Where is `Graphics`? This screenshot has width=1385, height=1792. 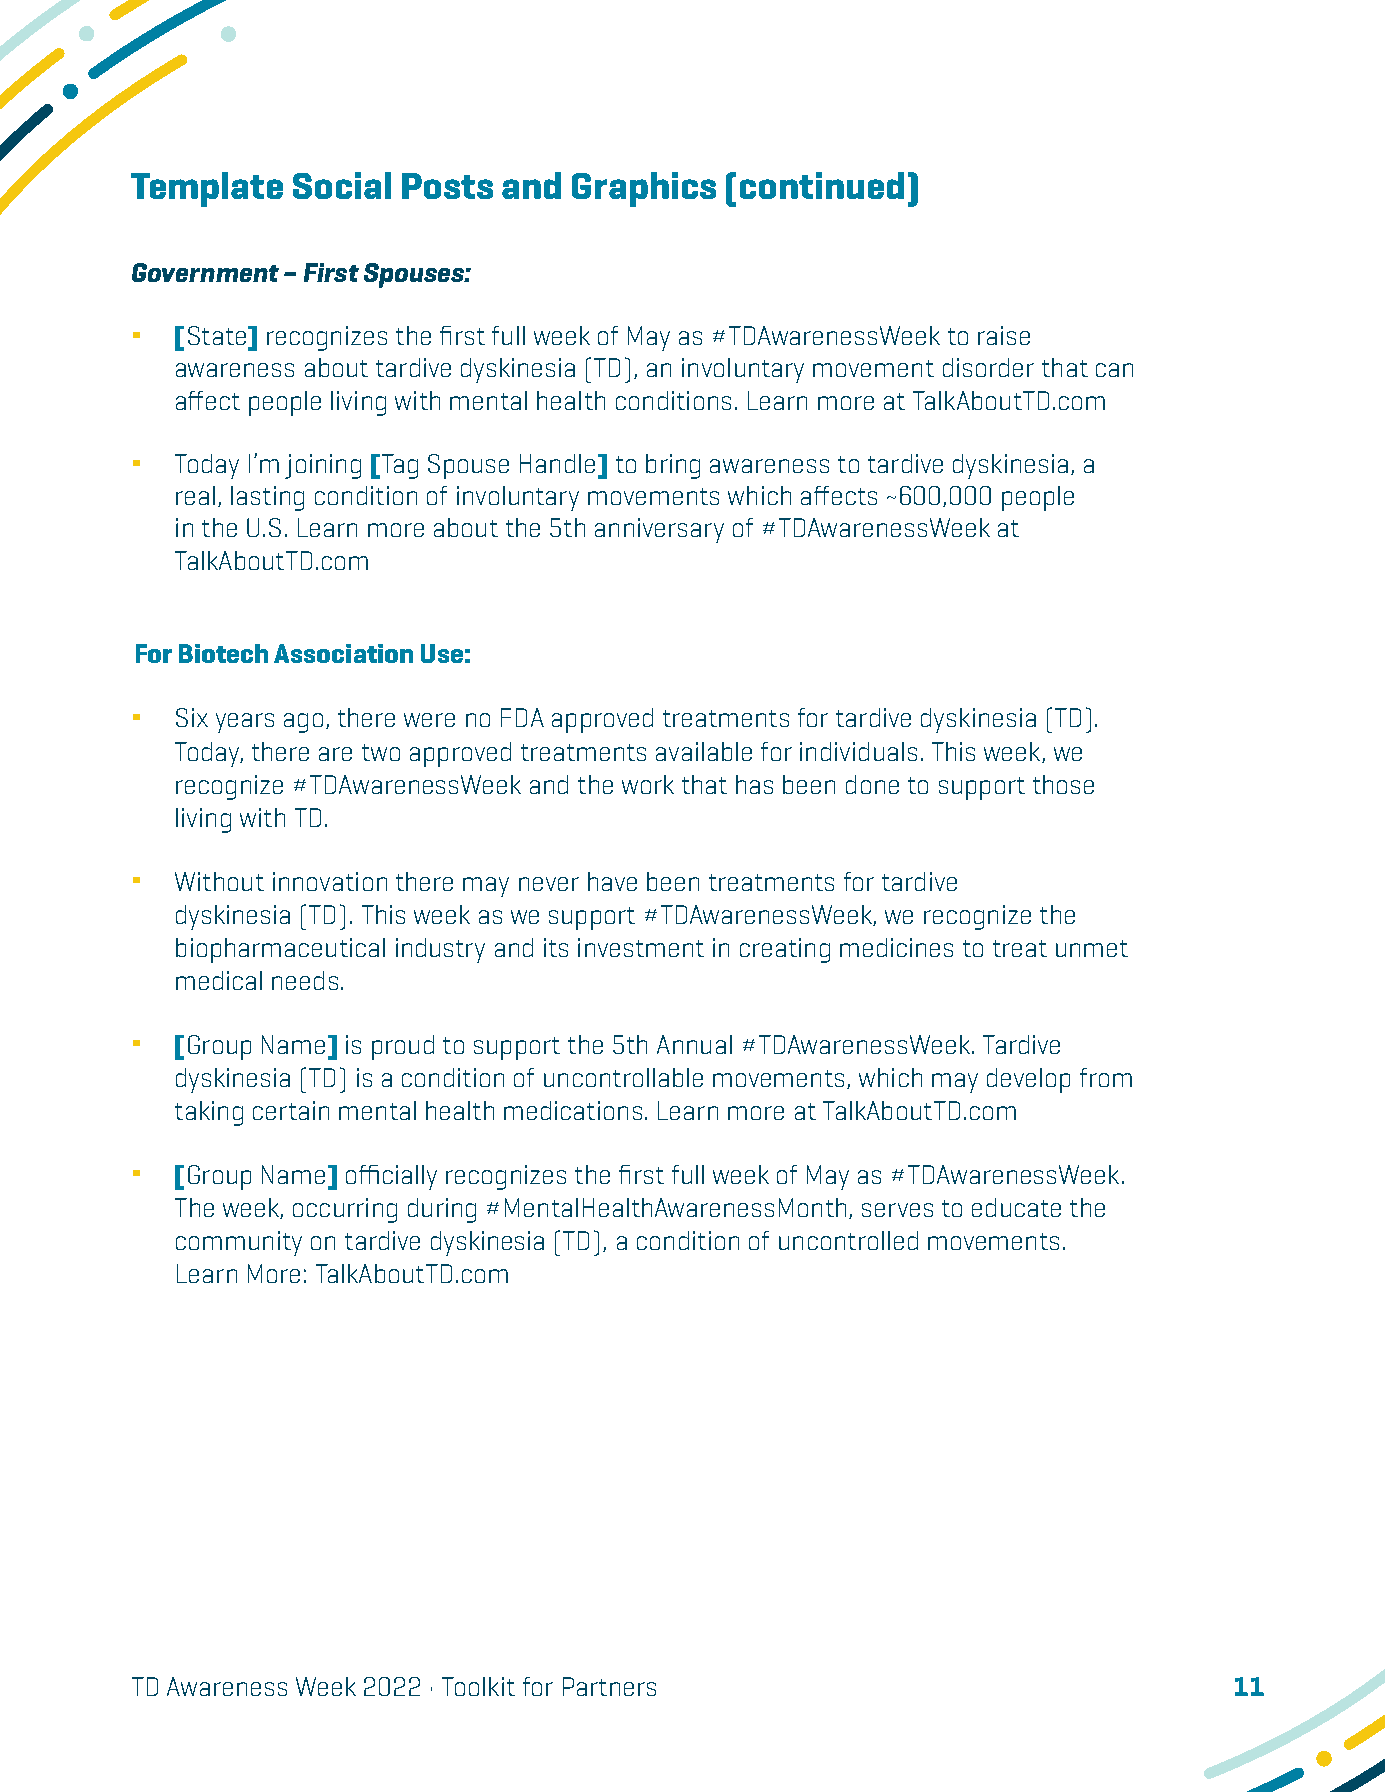 Graphics is located at coordinates (644, 189).
